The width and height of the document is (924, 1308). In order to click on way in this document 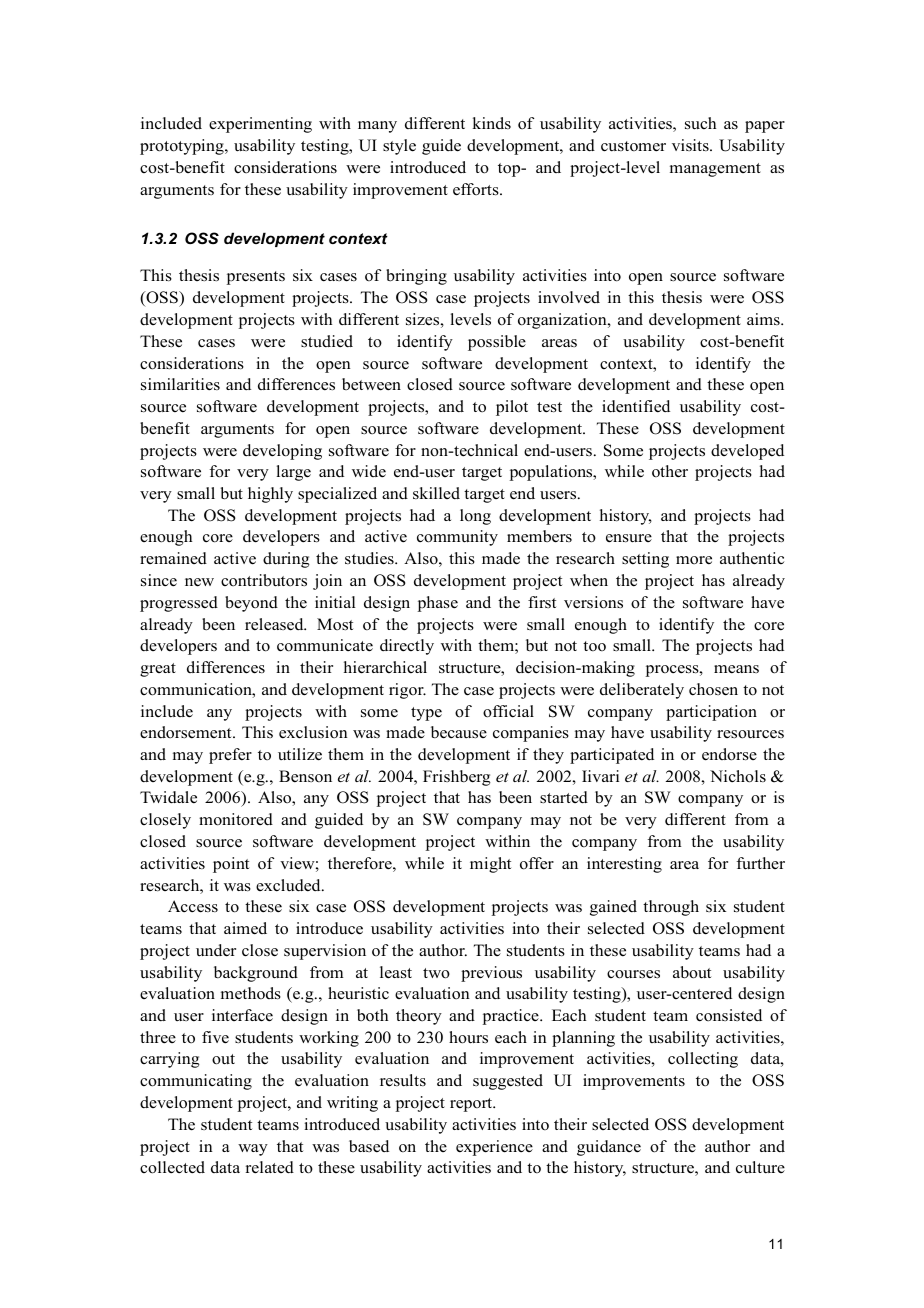, I will do `click(253, 1150)`.
